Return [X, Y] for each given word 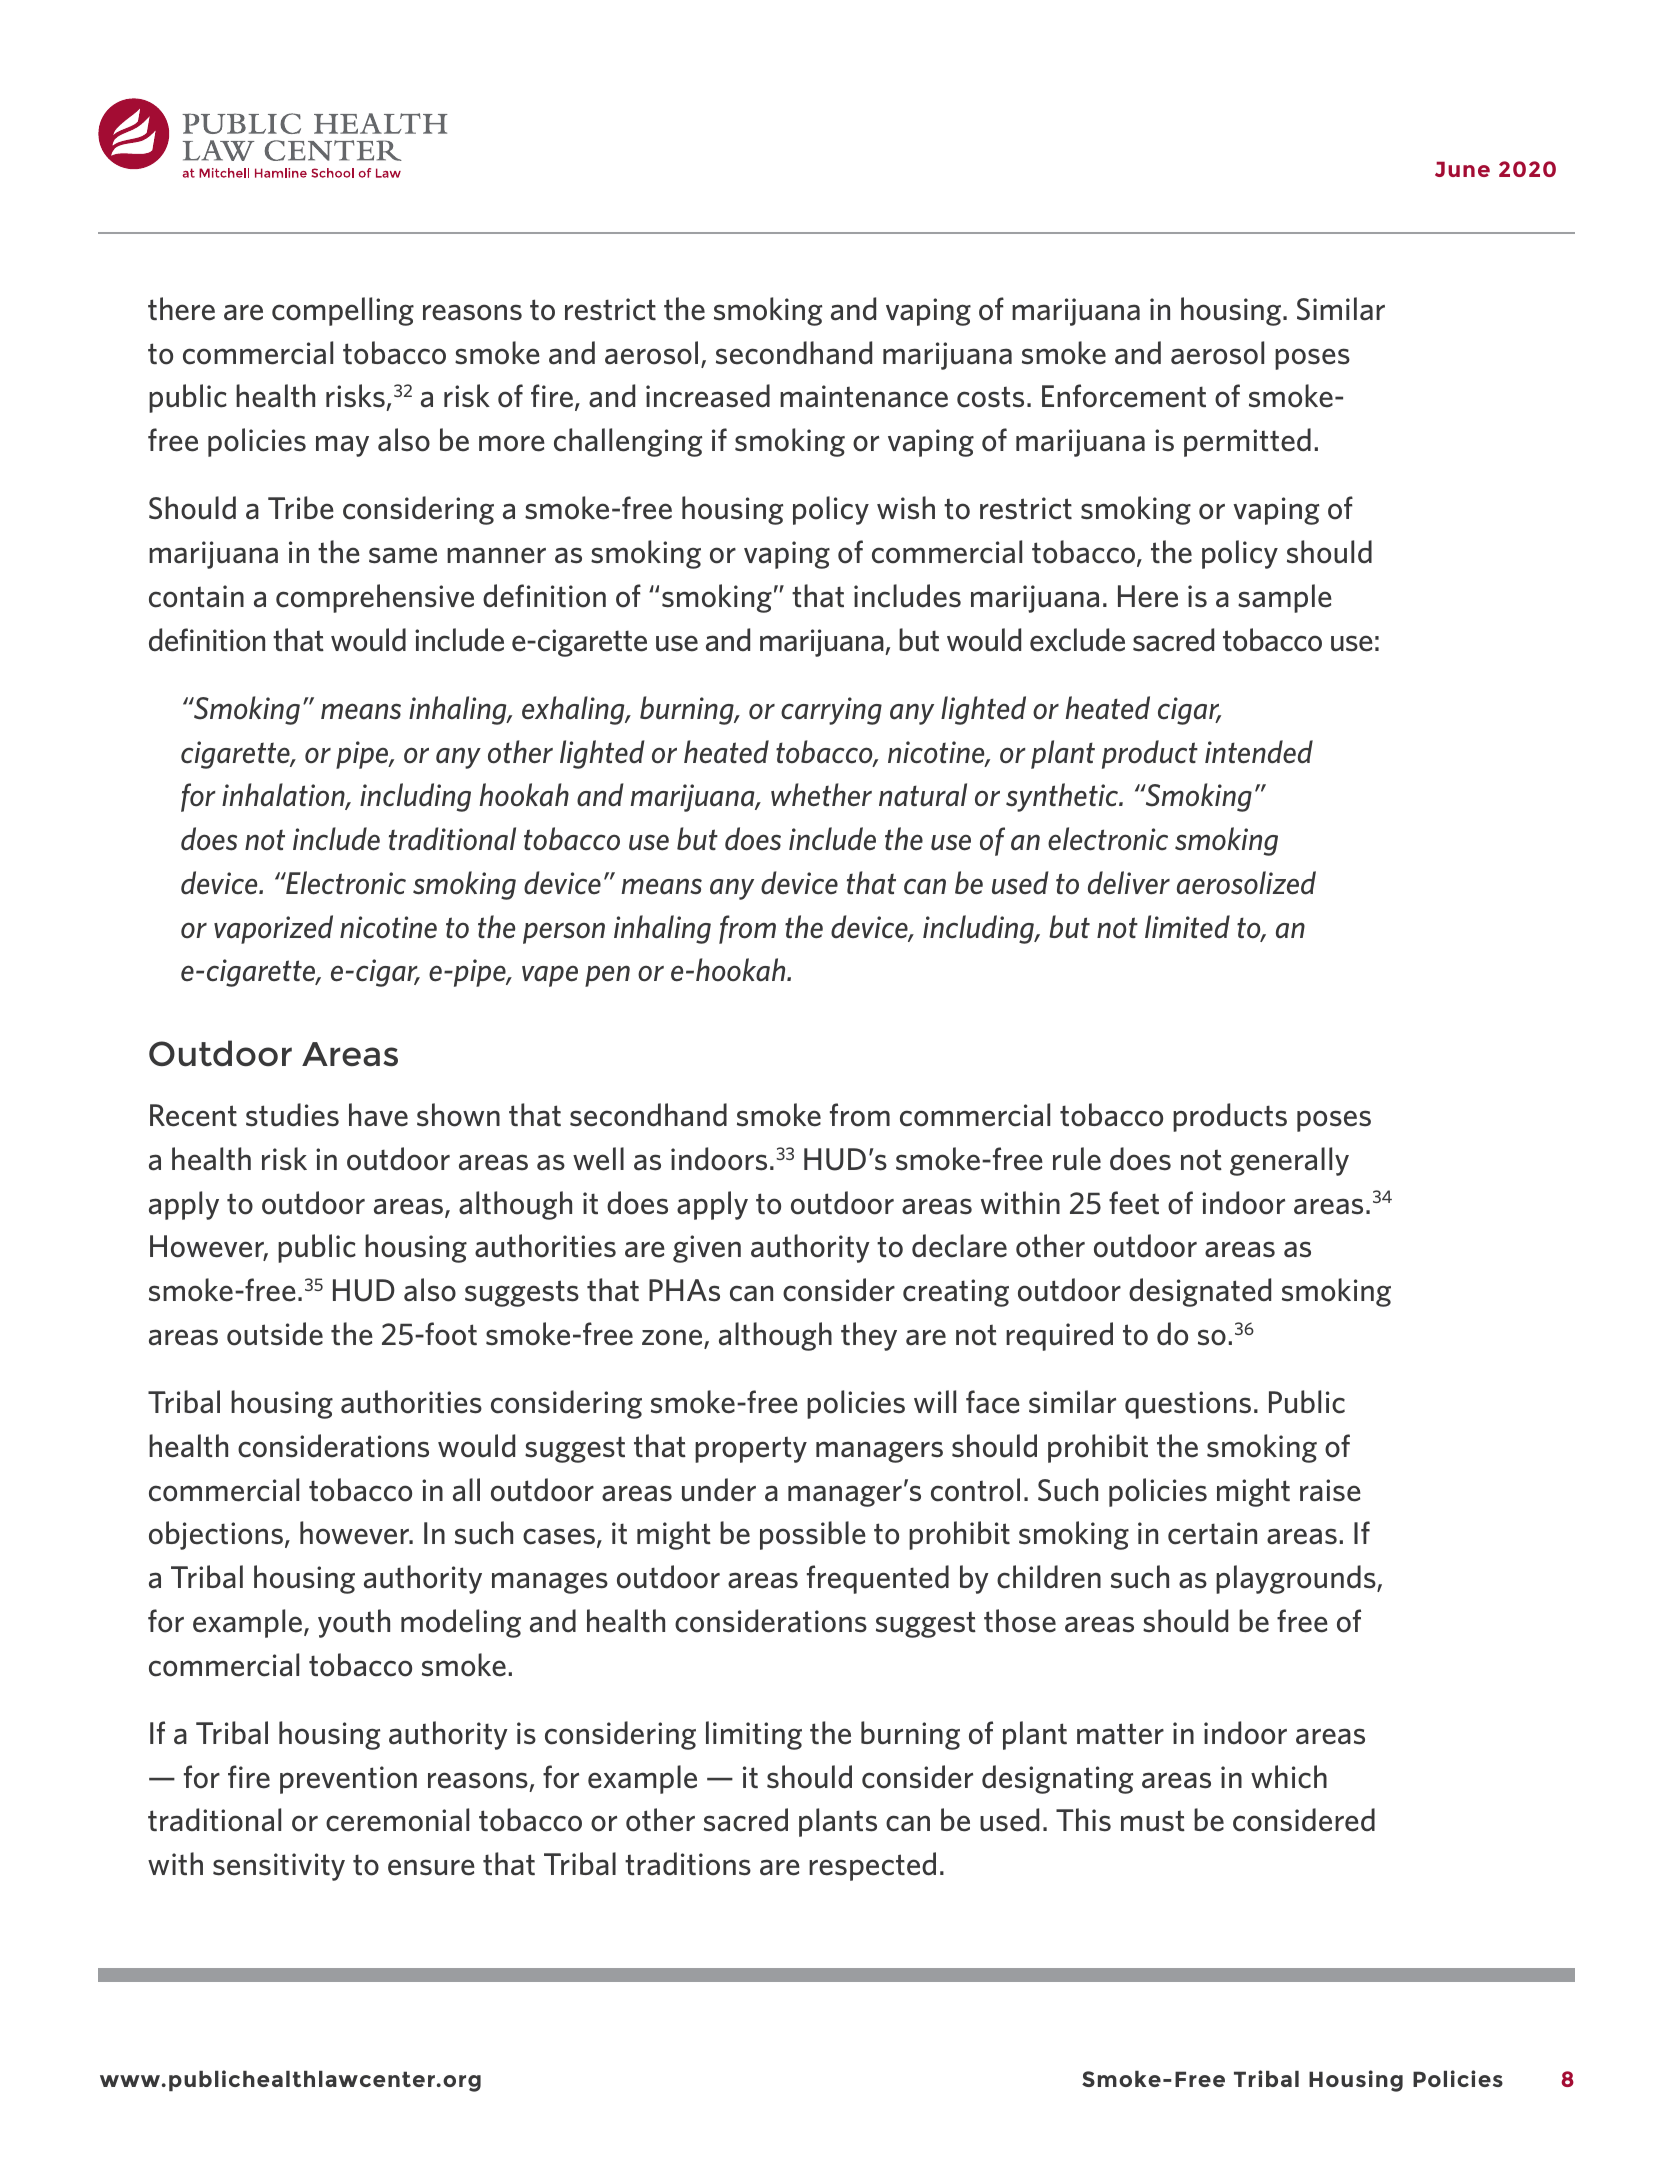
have [378, 1115]
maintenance [864, 396]
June [1462, 169]
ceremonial [397, 1820]
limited [1187, 927]
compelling [343, 311]
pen [607, 976]
